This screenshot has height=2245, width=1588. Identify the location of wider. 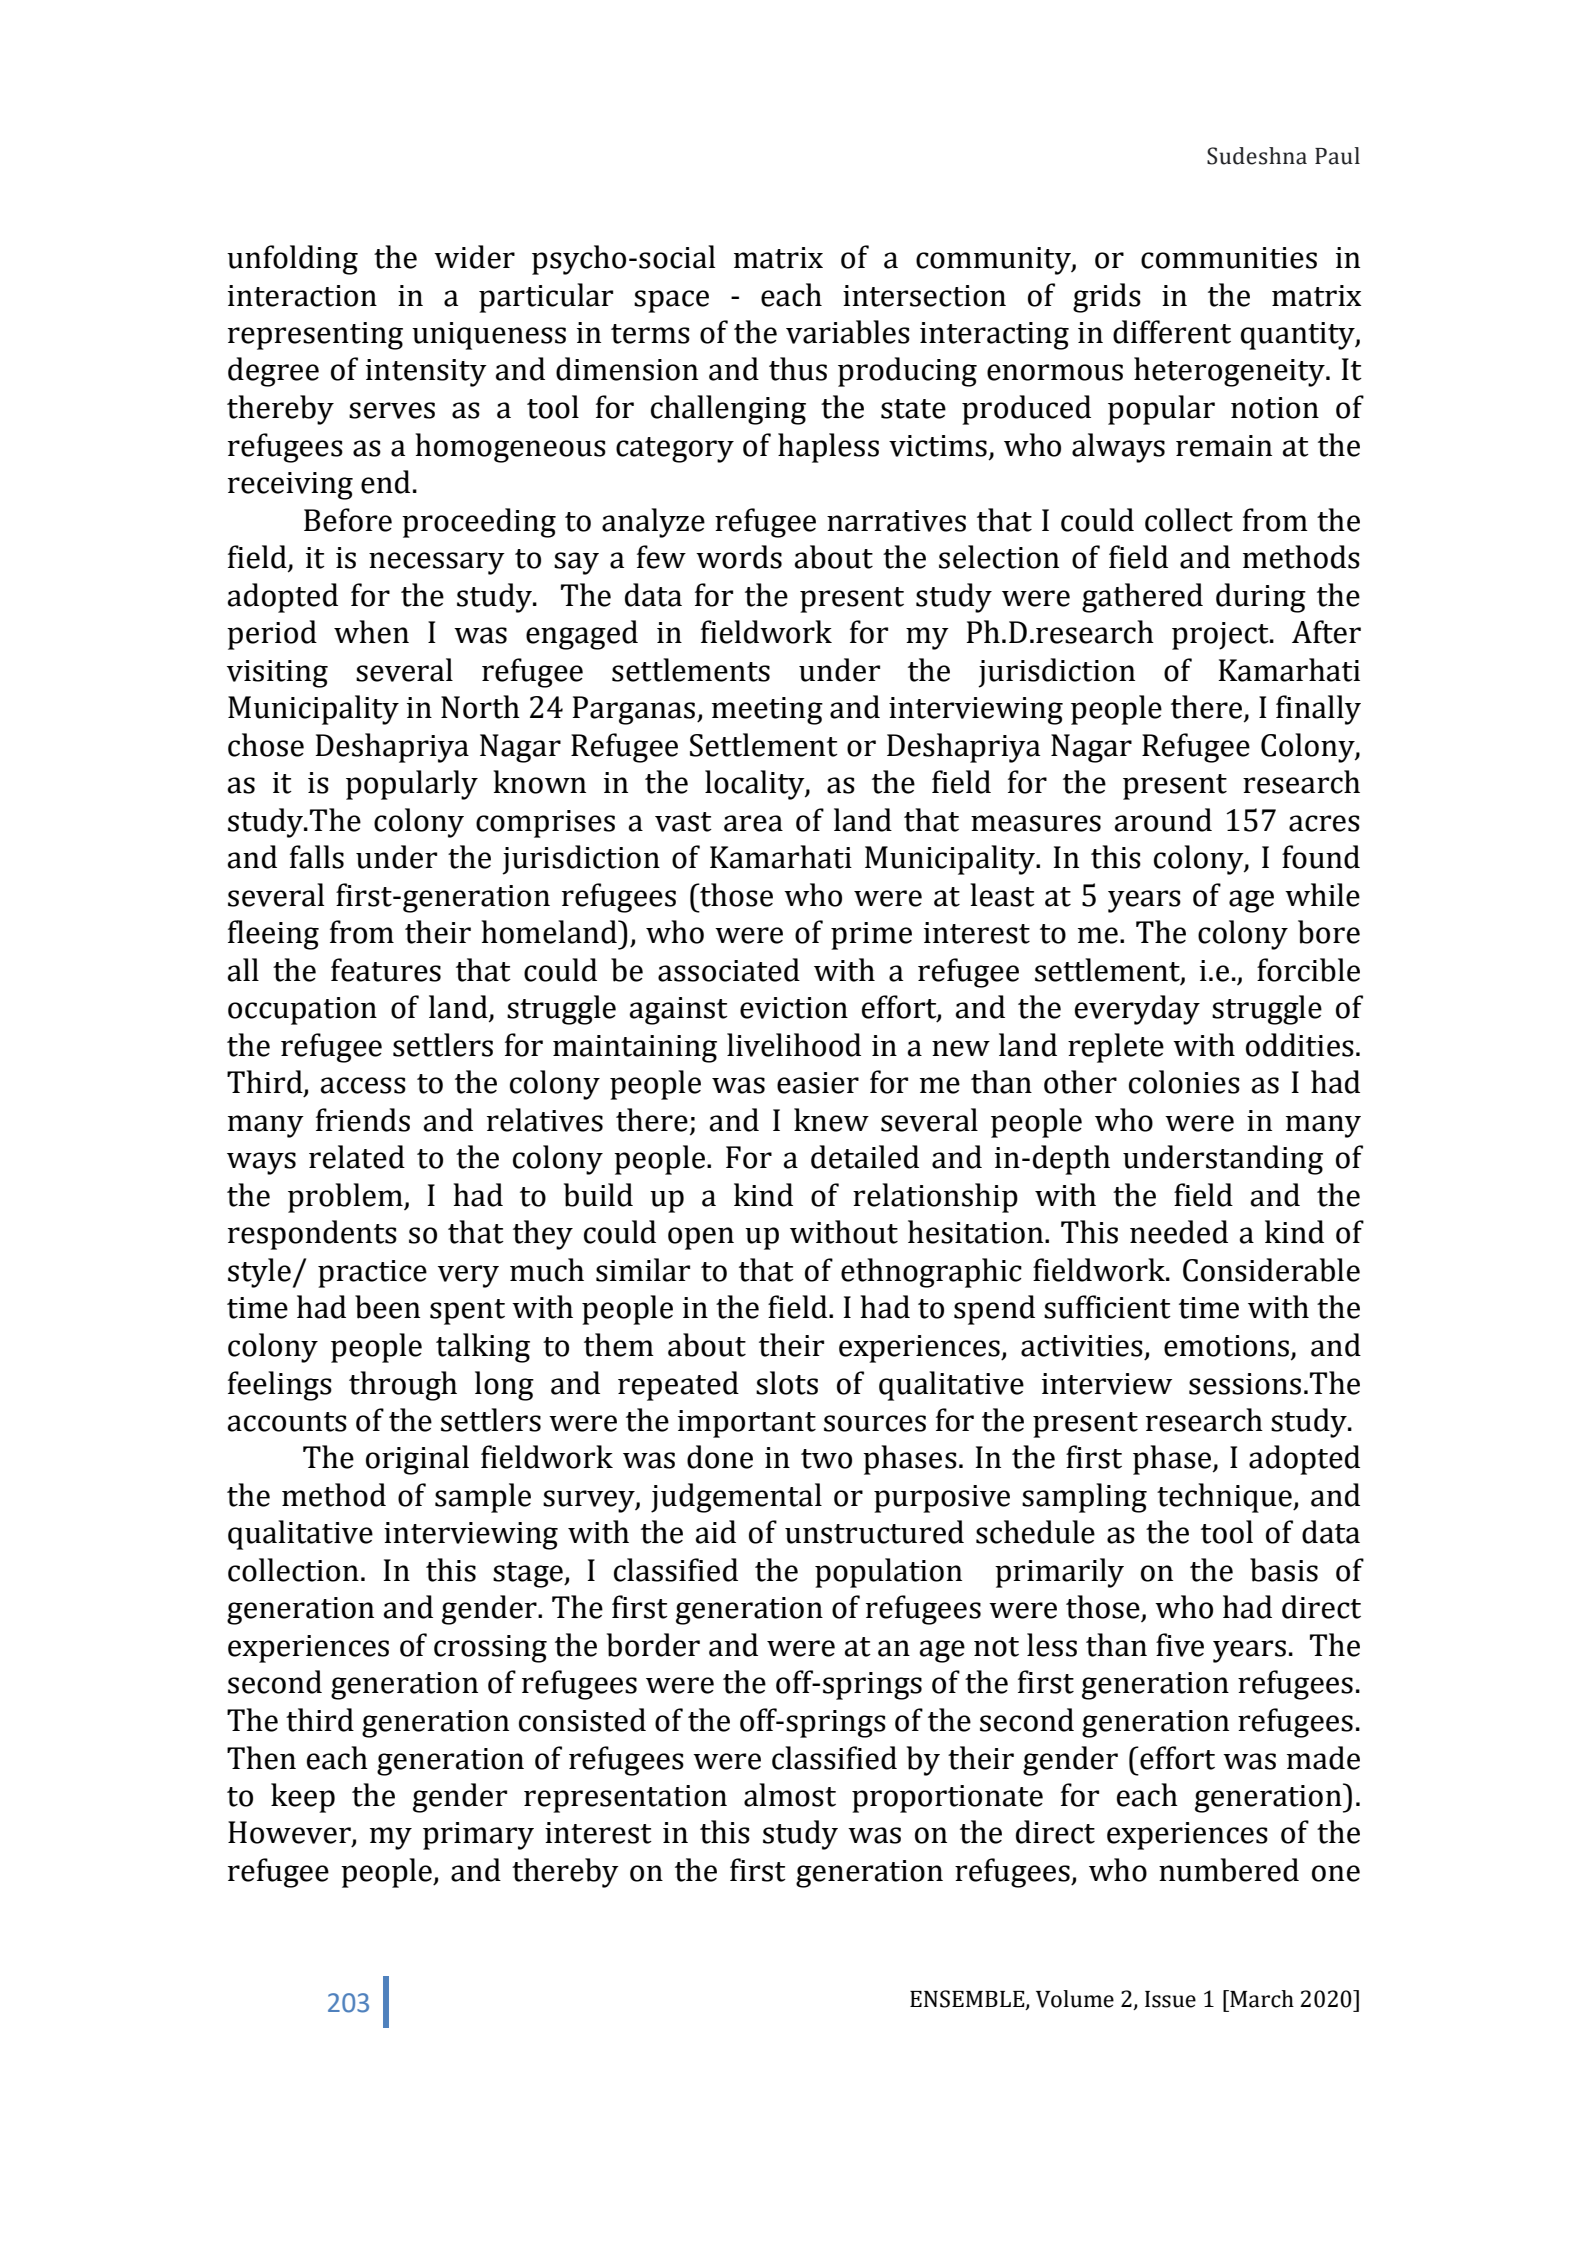
(474, 257).
